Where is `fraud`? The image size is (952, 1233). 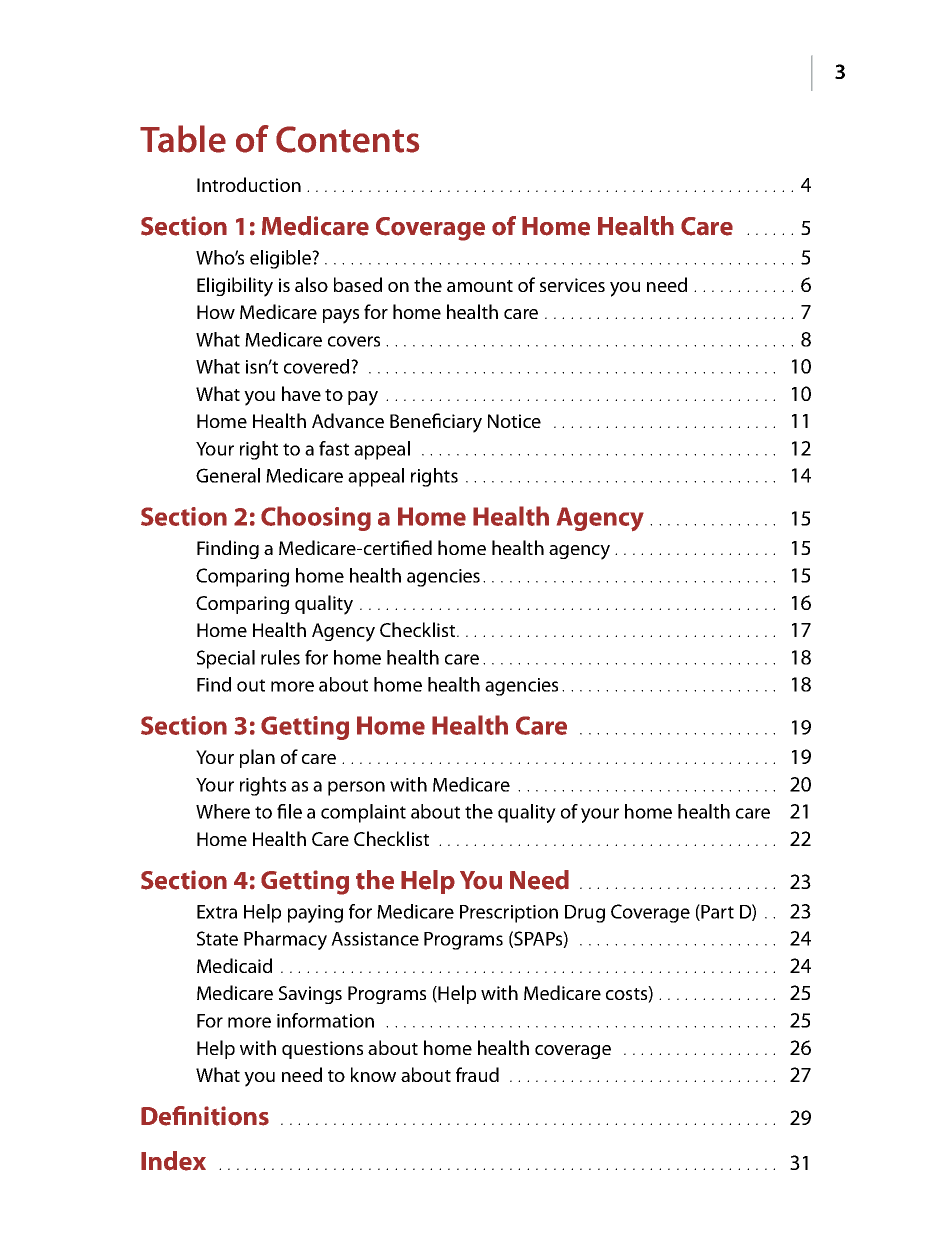 fraud is located at coordinates (477, 1074).
